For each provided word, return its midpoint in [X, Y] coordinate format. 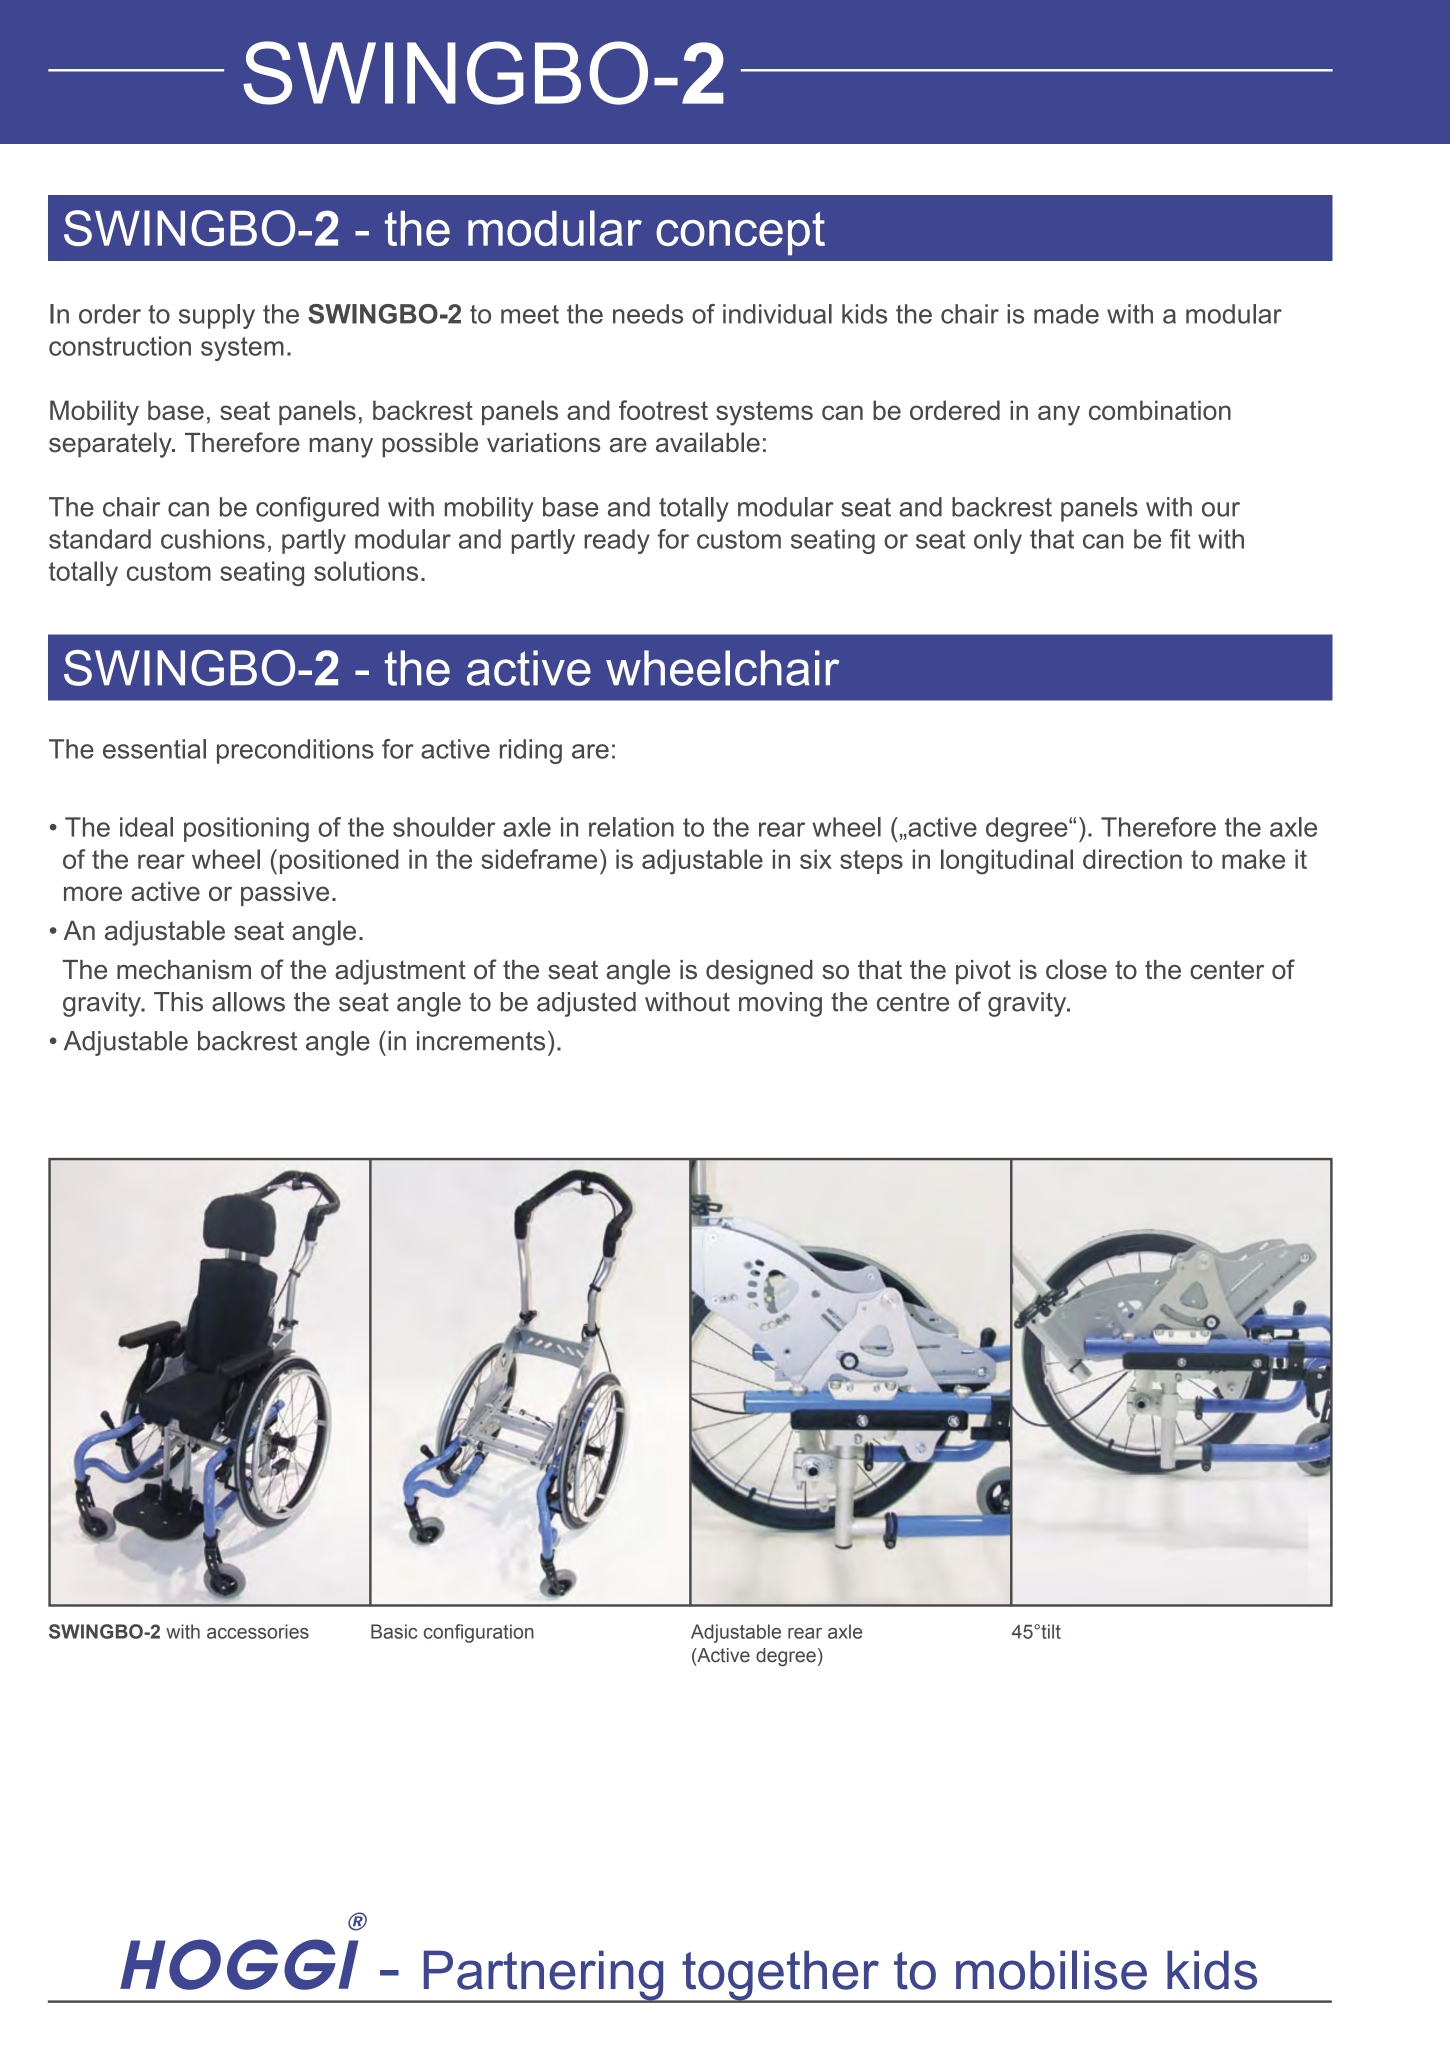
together [780, 1976]
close [1076, 969]
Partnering [543, 1976]
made [1066, 314]
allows [248, 1002]
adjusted [586, 1004]
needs [648, 314]
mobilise [1051, 1970]
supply [217, 316]
